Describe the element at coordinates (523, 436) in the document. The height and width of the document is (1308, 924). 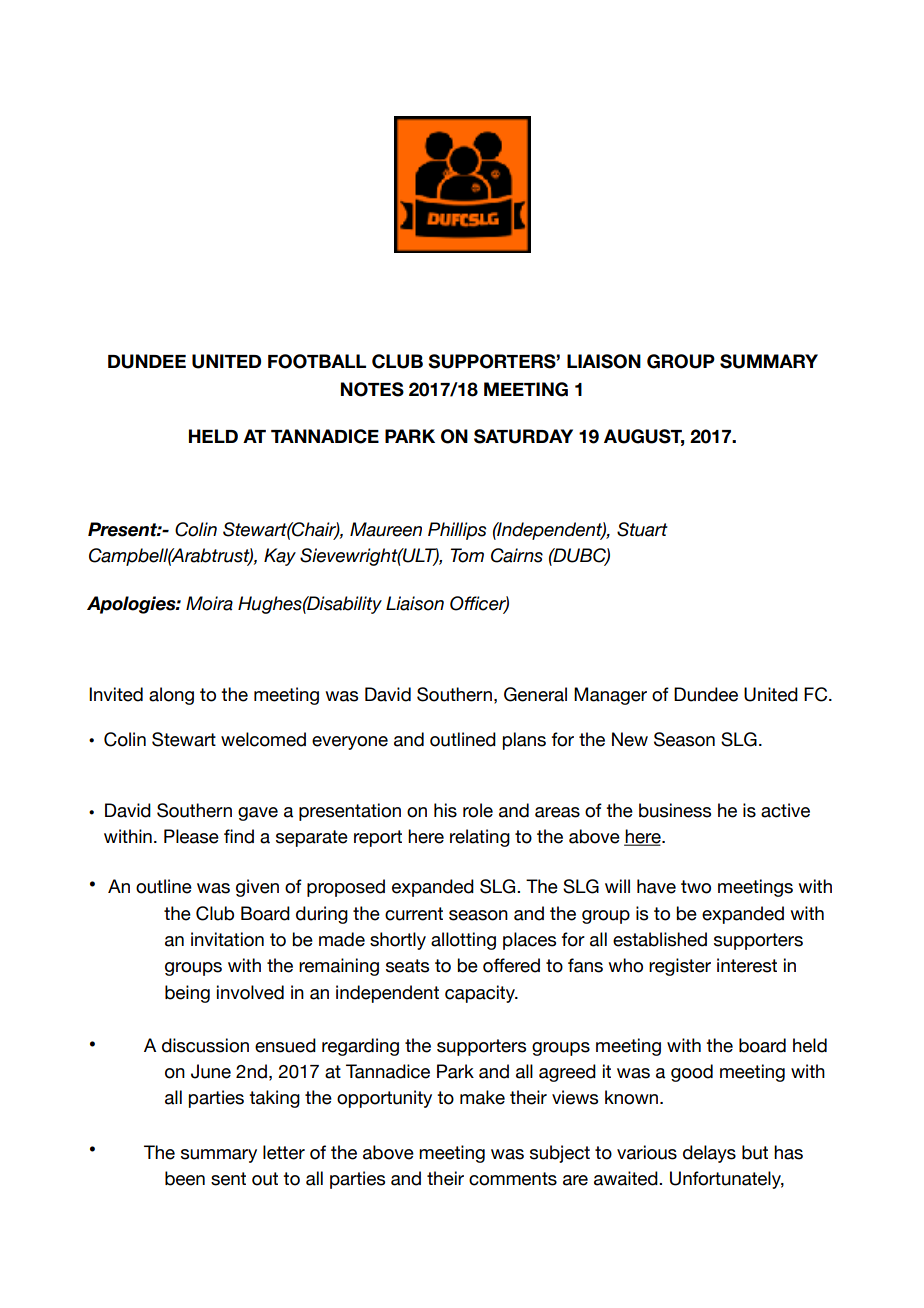
I see `SATURDAY` at that location.
